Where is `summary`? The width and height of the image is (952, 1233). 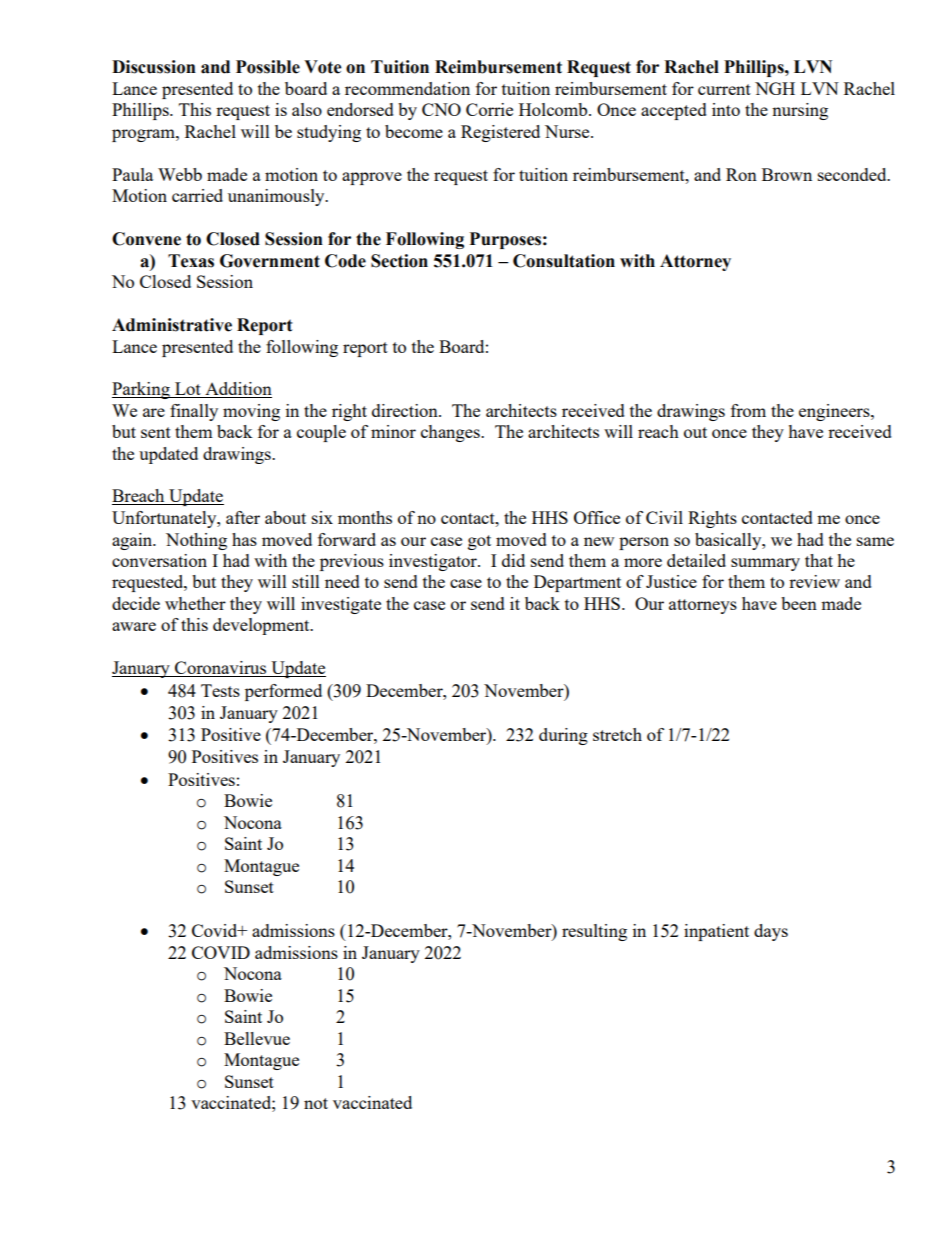
summary is located at coordinates (765, 564).
